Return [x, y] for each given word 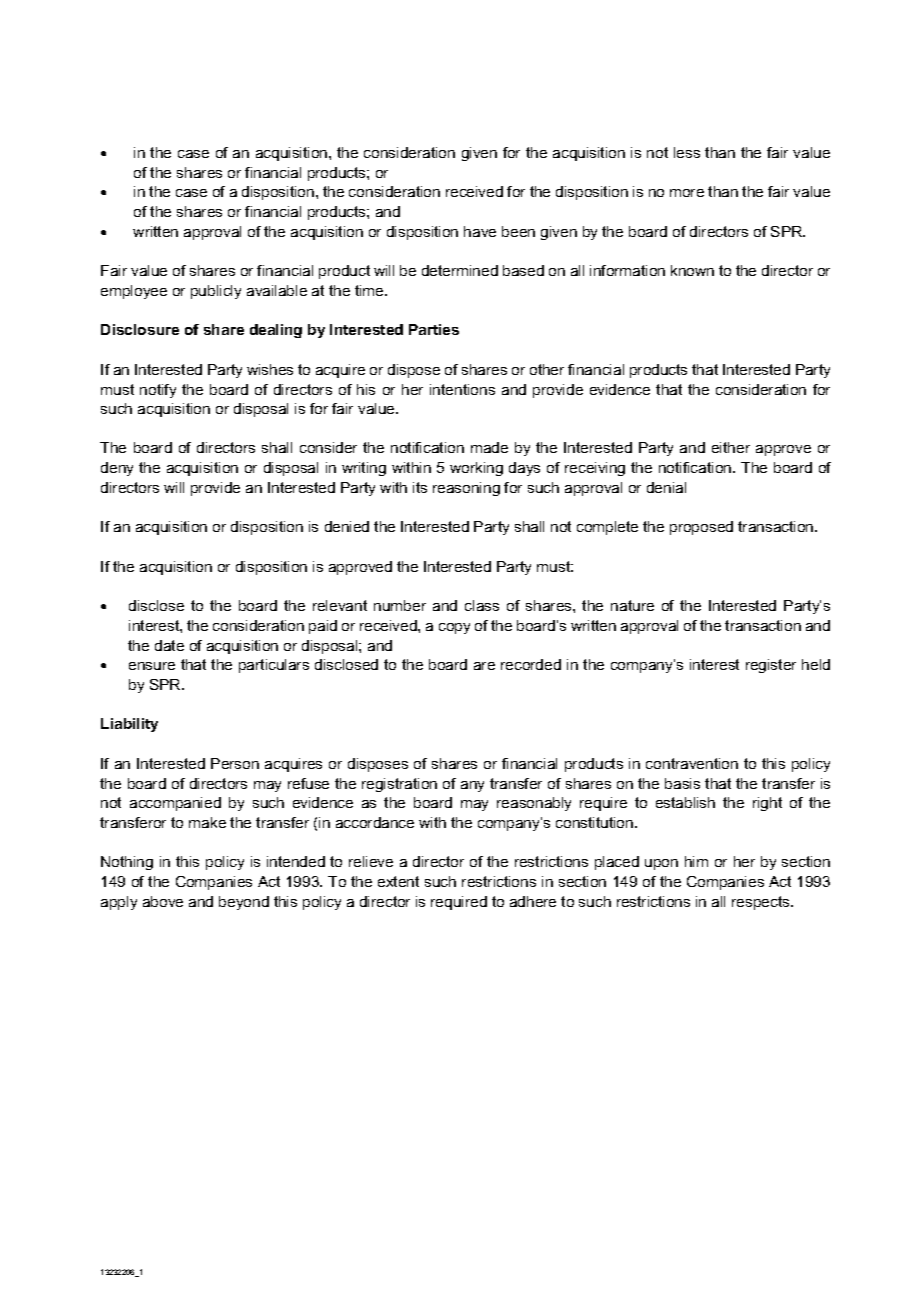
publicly [216, 292]
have [480, 231]
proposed [701, 528]
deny [117, 469]
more [687, 193]
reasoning [466, 489]
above [163, 901]
